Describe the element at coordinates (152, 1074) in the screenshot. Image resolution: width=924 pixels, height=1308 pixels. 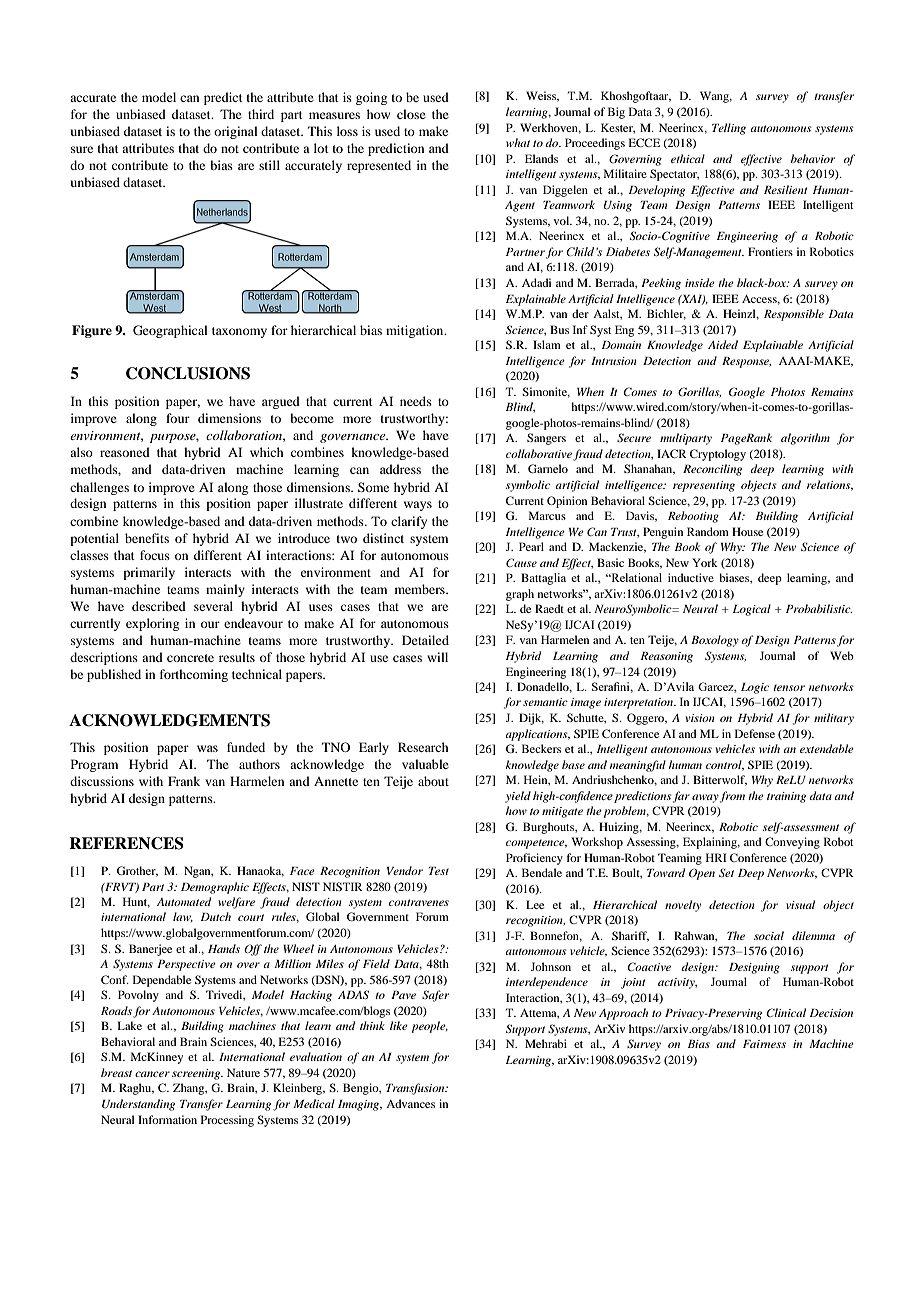
I see `cancer` at that location.
